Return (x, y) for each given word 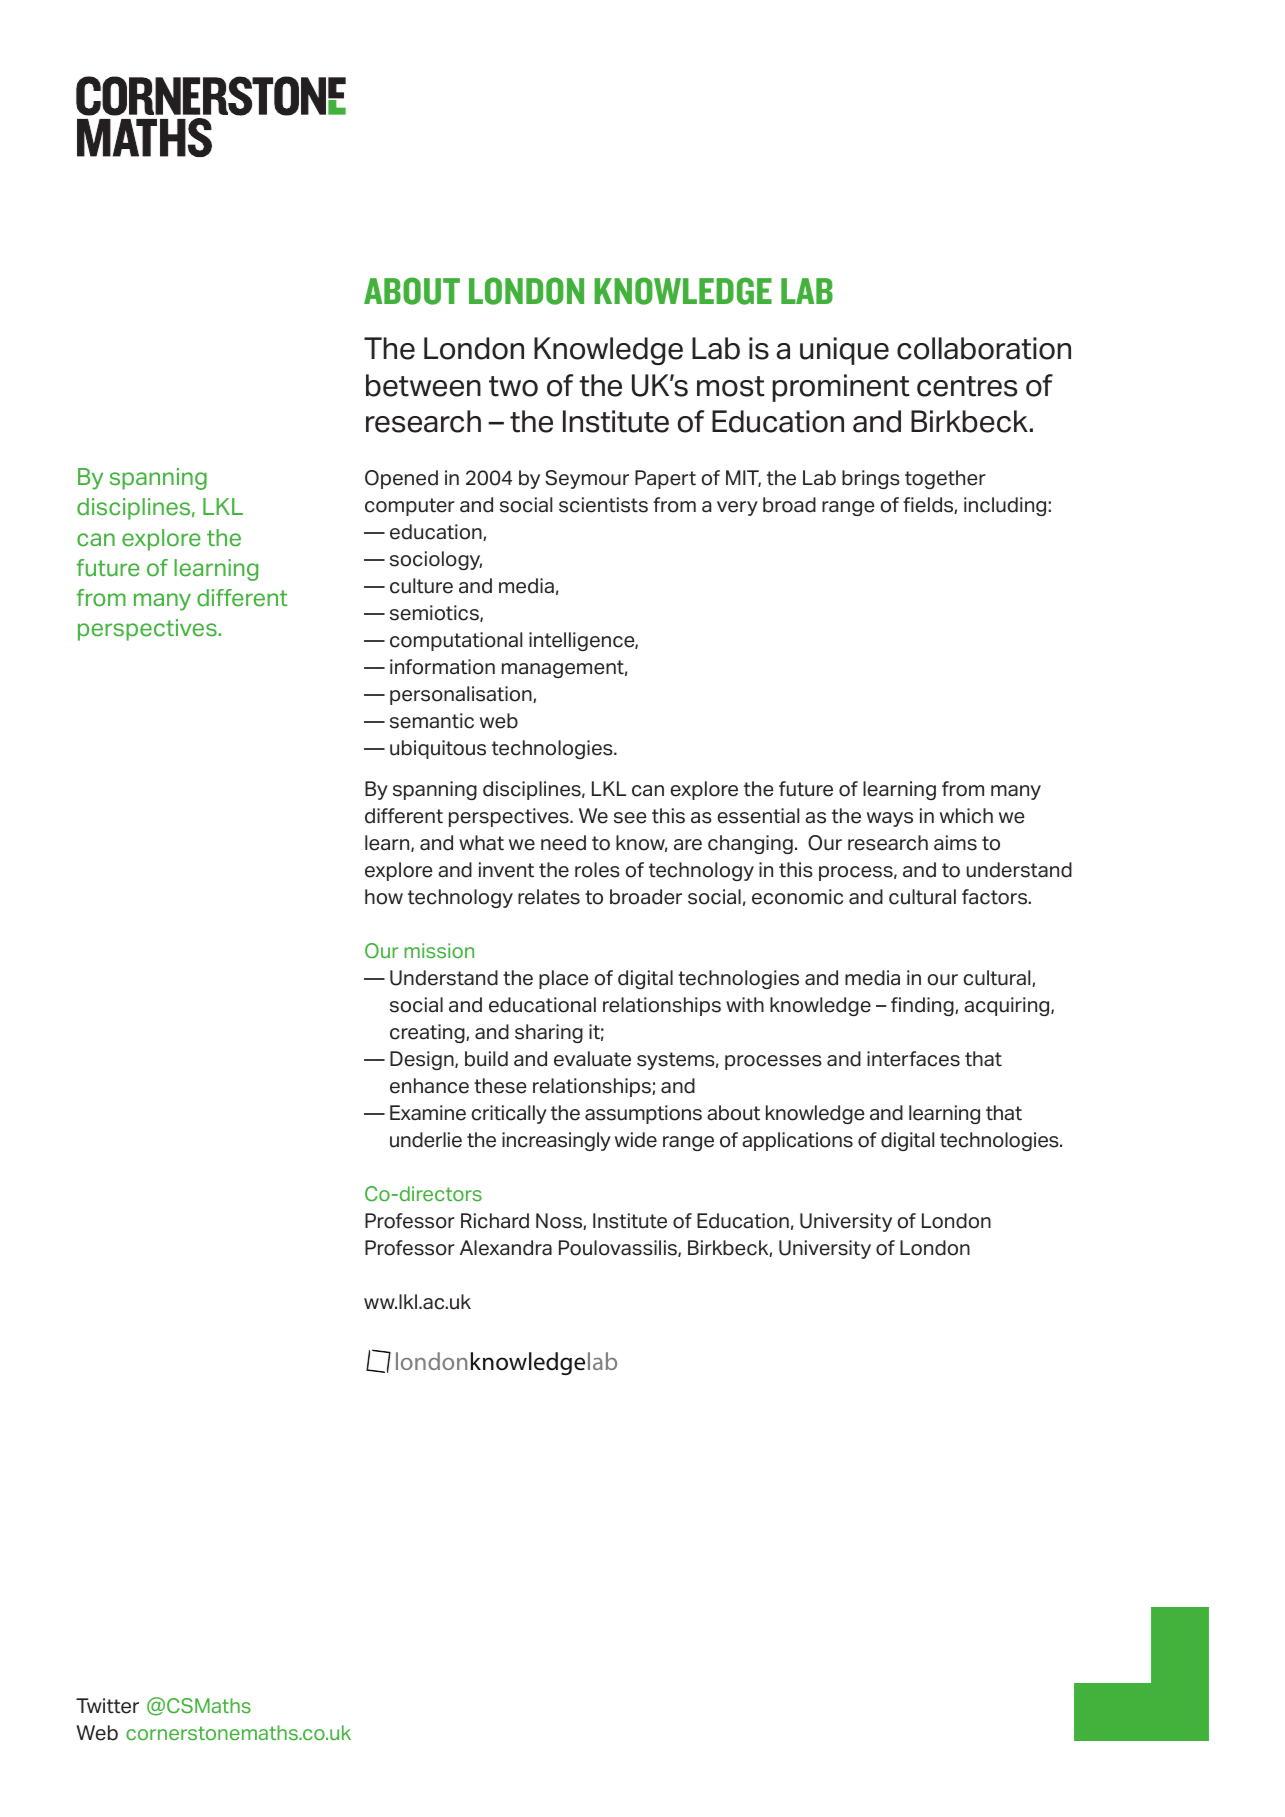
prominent (841, 388)
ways (890, 819)
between (423, 385)
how (384, 897)
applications (797, 1141)
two (513, 386)
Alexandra (506, 1248)
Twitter (107, 1706)
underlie (426, 1140)
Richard (495, 1221)
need (563, 843)
